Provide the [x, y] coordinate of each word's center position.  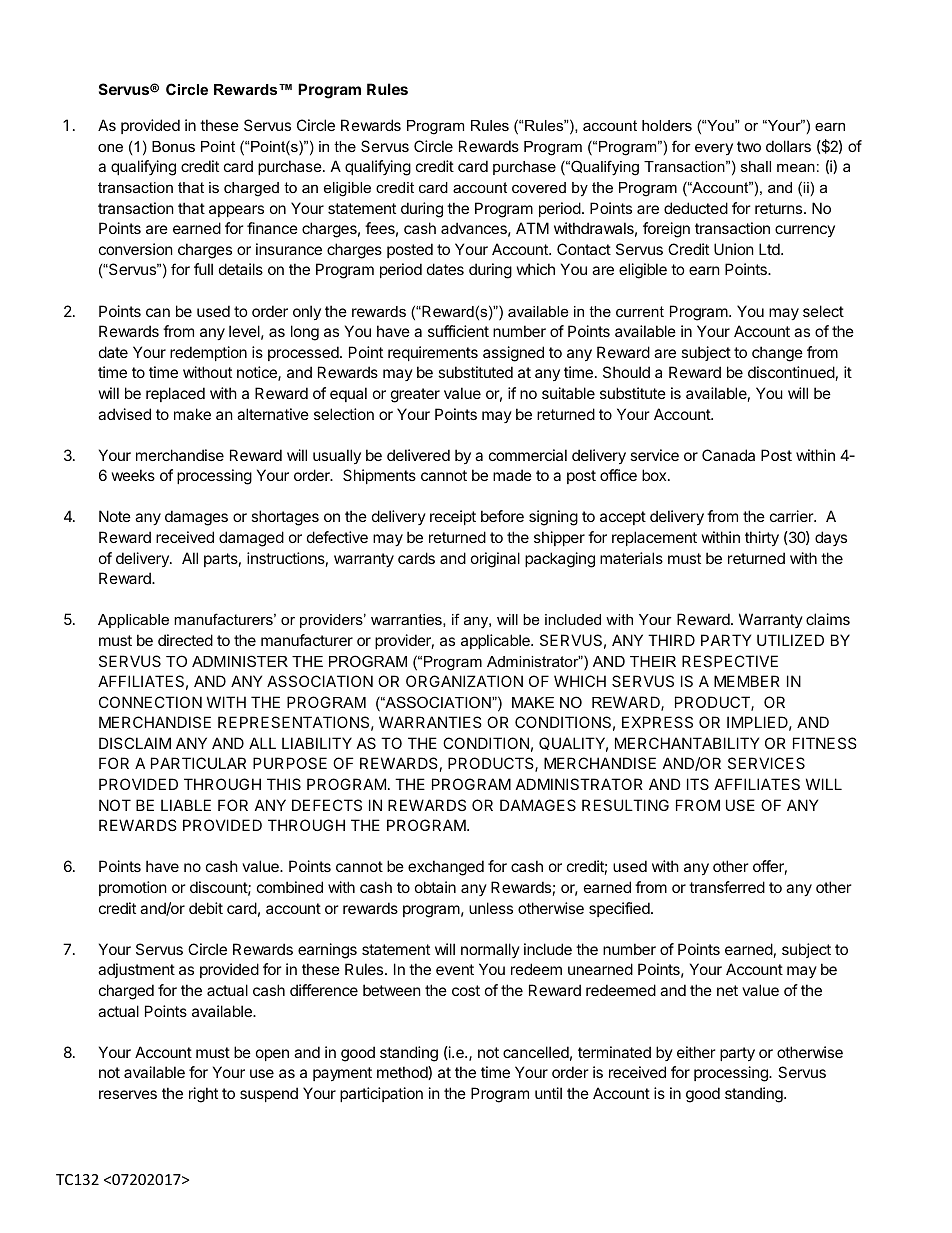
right [203, 1095]
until [548, 1093]
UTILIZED [790, 640]
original [495, 560]
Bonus [173, 146]
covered [539, 187]
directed [185, 640]
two [749, 146]
